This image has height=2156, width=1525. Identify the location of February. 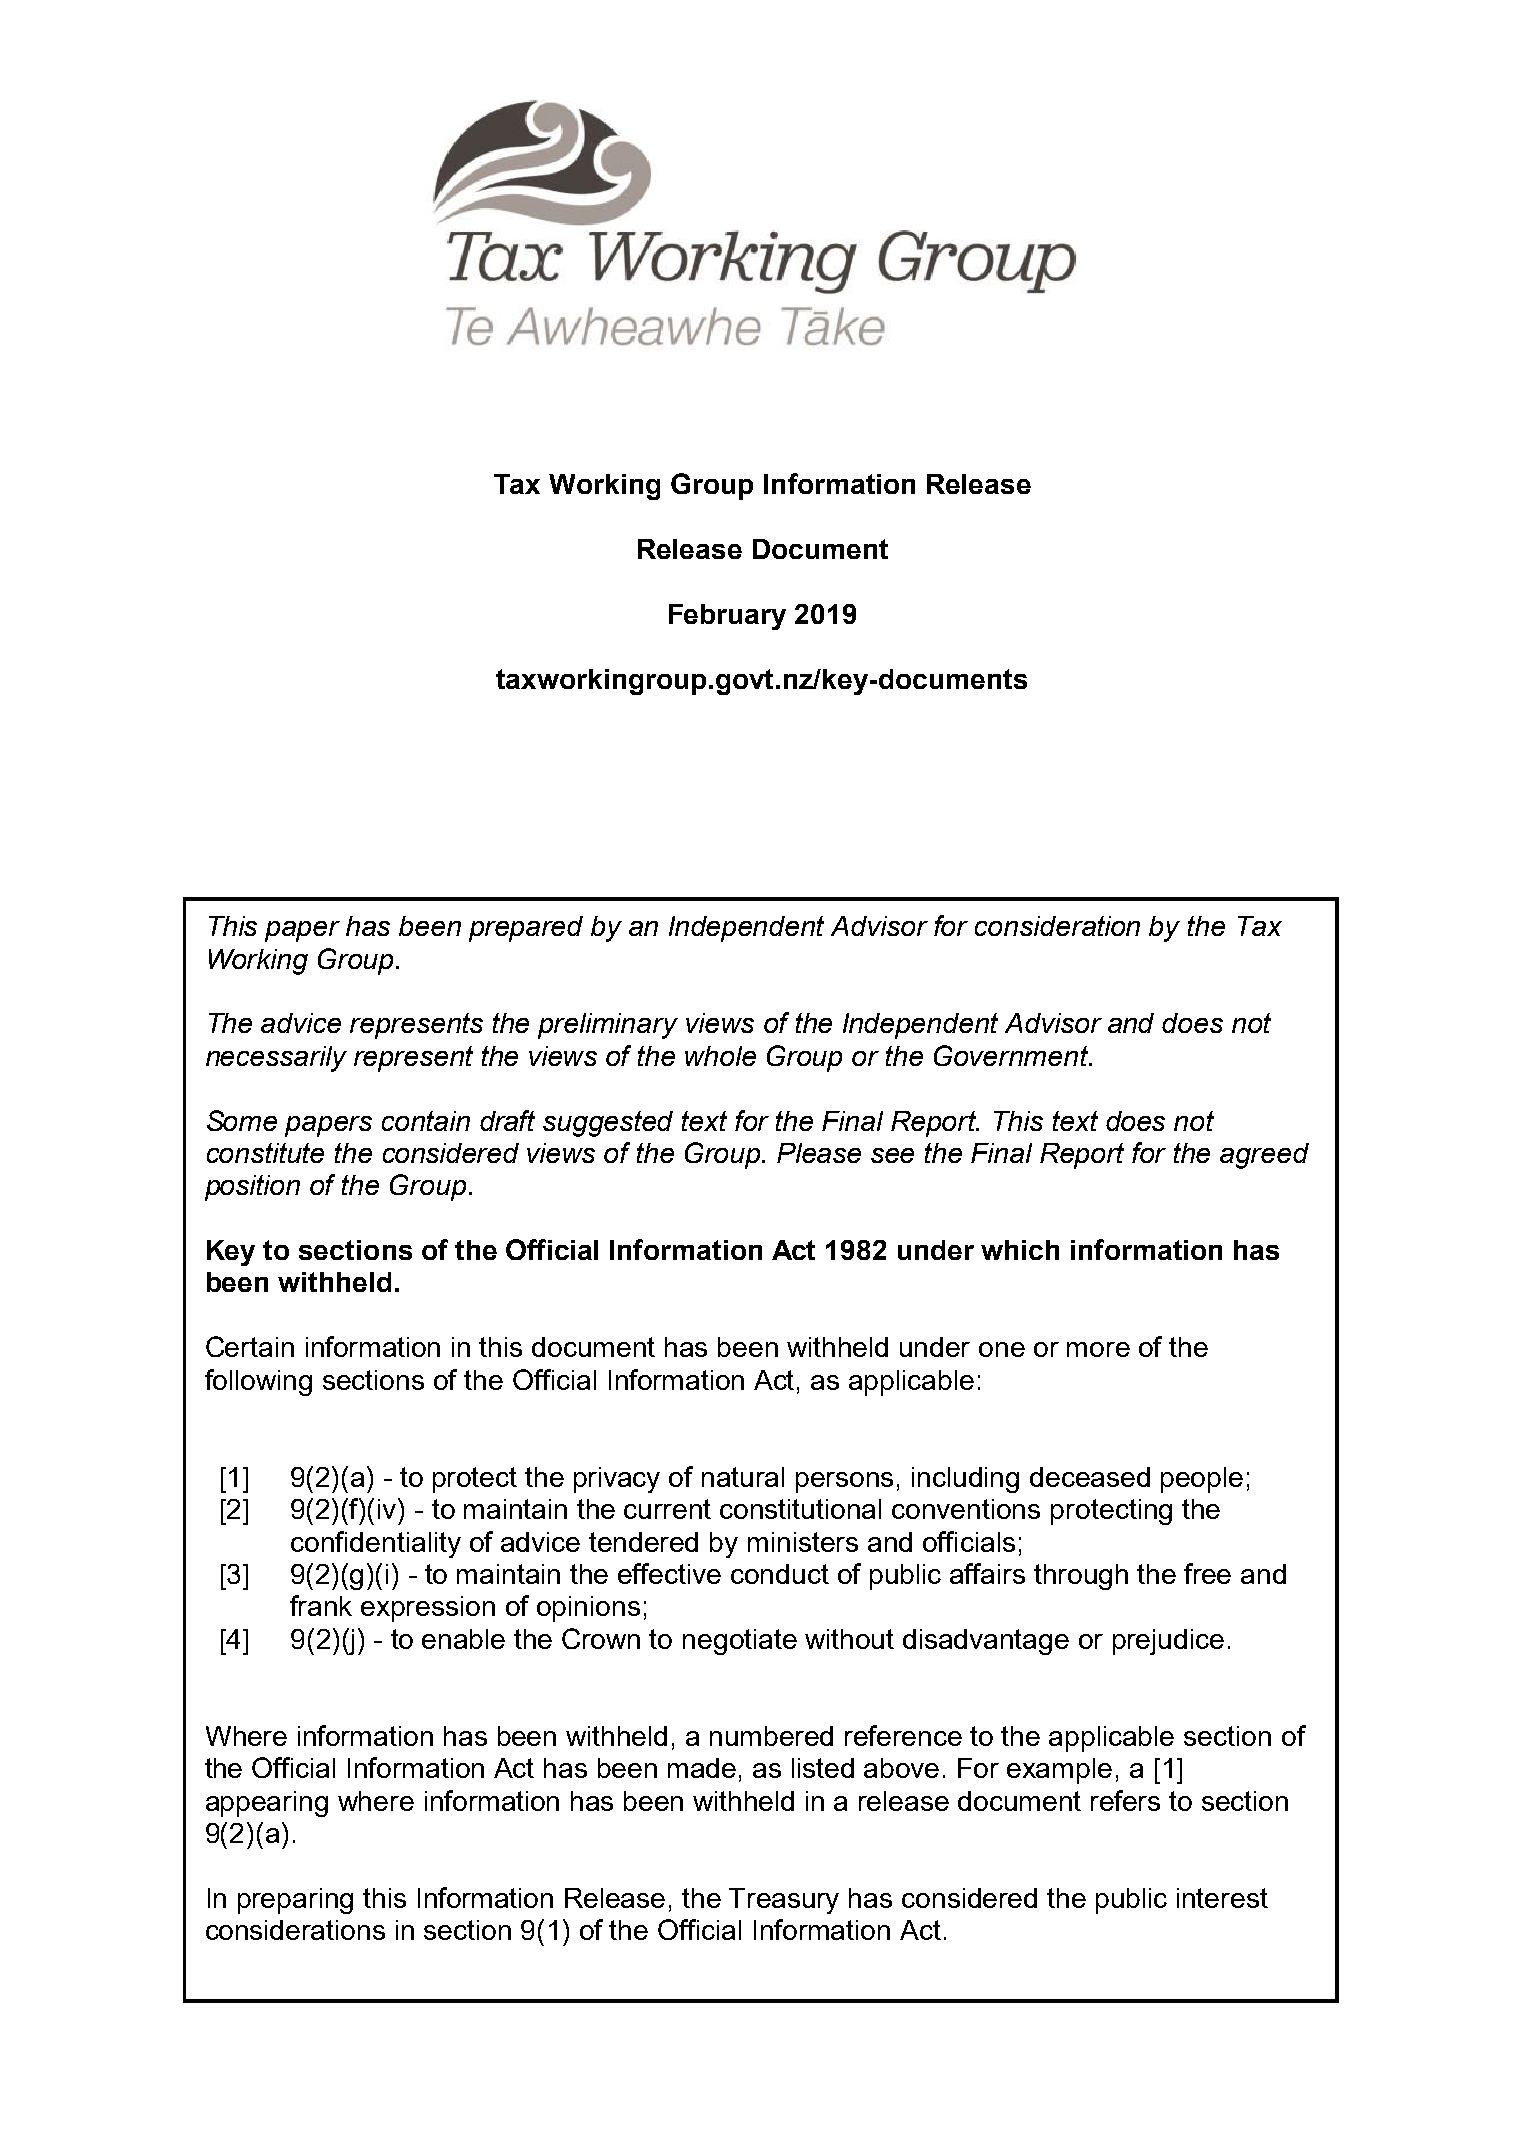
(727, 617).
